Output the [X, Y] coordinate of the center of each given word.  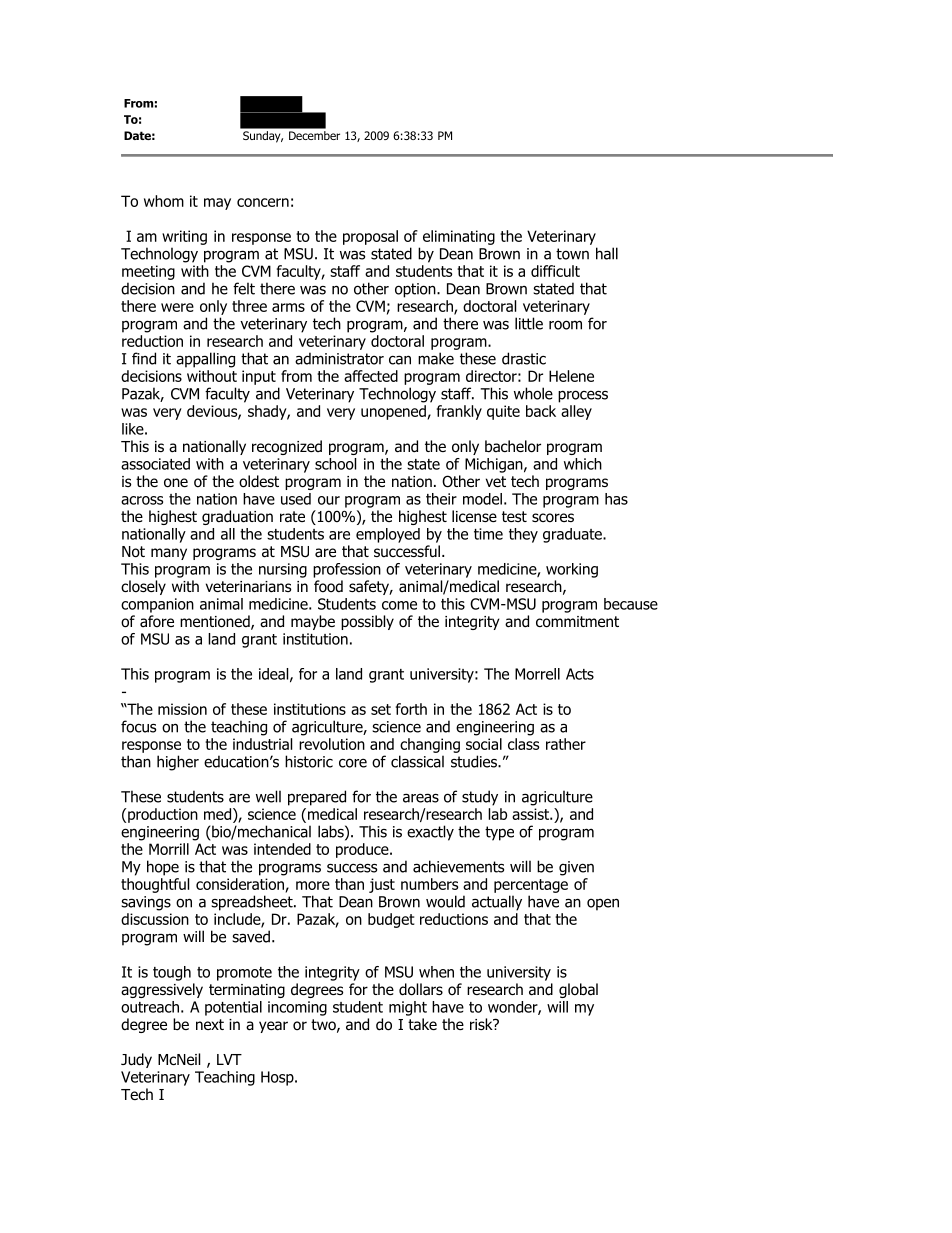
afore [157, 621]
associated [155, 464]
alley [576, 412]
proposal [370, 237]
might [408, 1008]
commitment [577, 622]
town [572, 254]
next [210, 1024]
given [576, 868]
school [335, 464]
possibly [367, 622]
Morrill [169, 849]
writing [184, 237]
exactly [430, 833]
